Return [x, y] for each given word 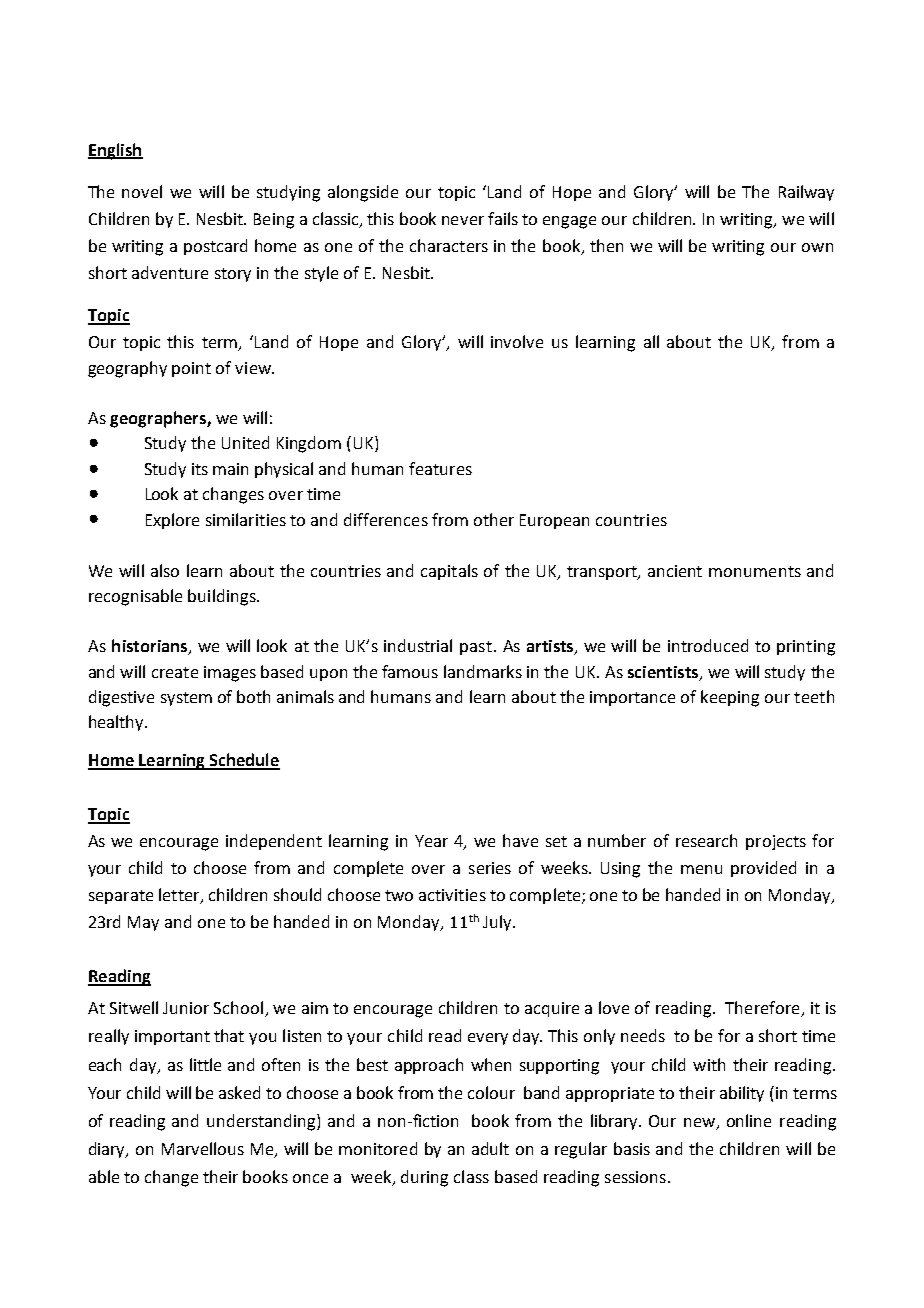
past [476, 648]
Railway [806, 193]
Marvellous [203, 1148]
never [463, 220]
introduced [708, 645]
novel [142, 191]
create [175, 672]
